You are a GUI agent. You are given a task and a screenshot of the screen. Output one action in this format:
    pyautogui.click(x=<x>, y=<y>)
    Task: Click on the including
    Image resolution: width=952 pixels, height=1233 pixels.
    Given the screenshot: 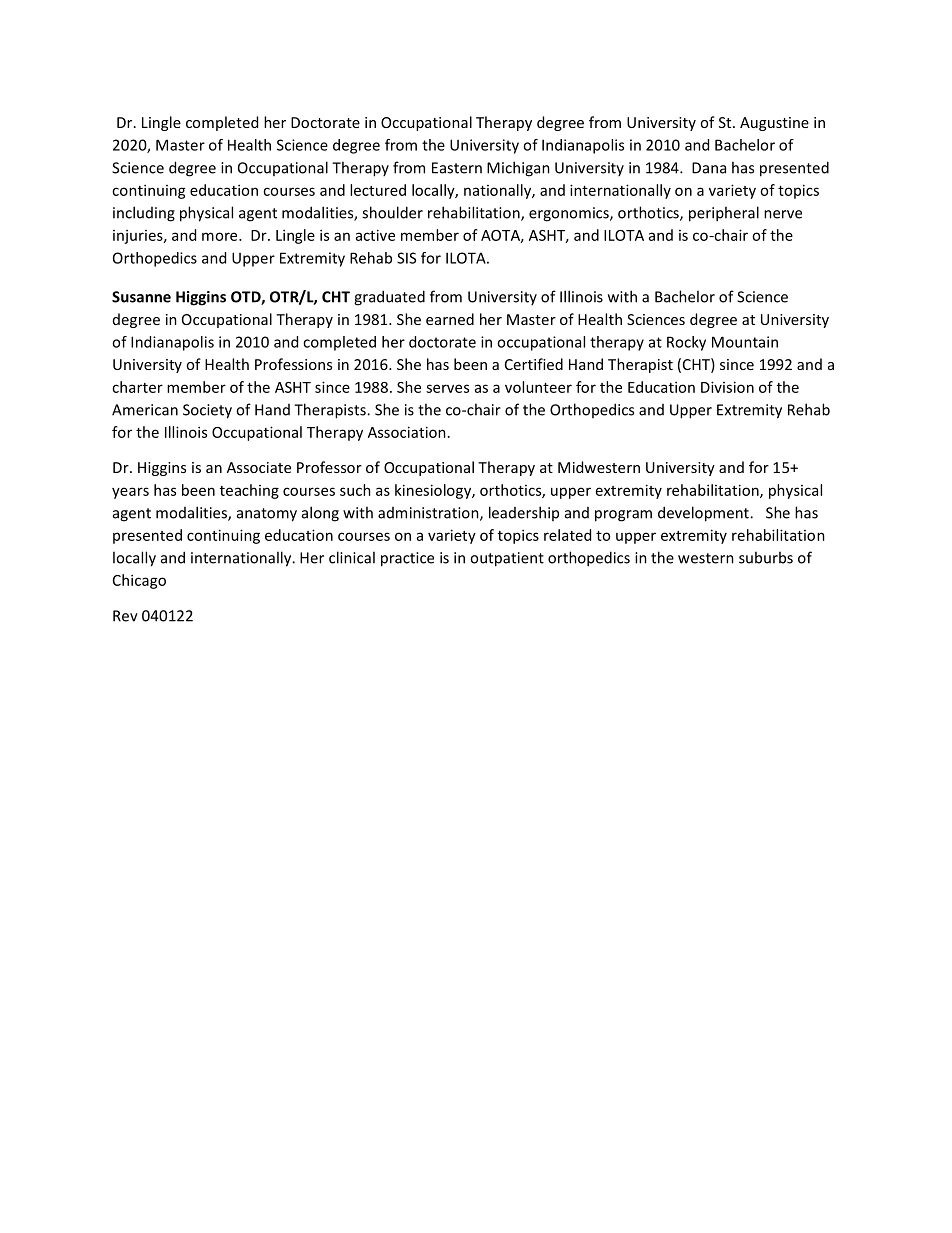 What is the action you would take?
    pyautogui.click(x=144, y=214)
